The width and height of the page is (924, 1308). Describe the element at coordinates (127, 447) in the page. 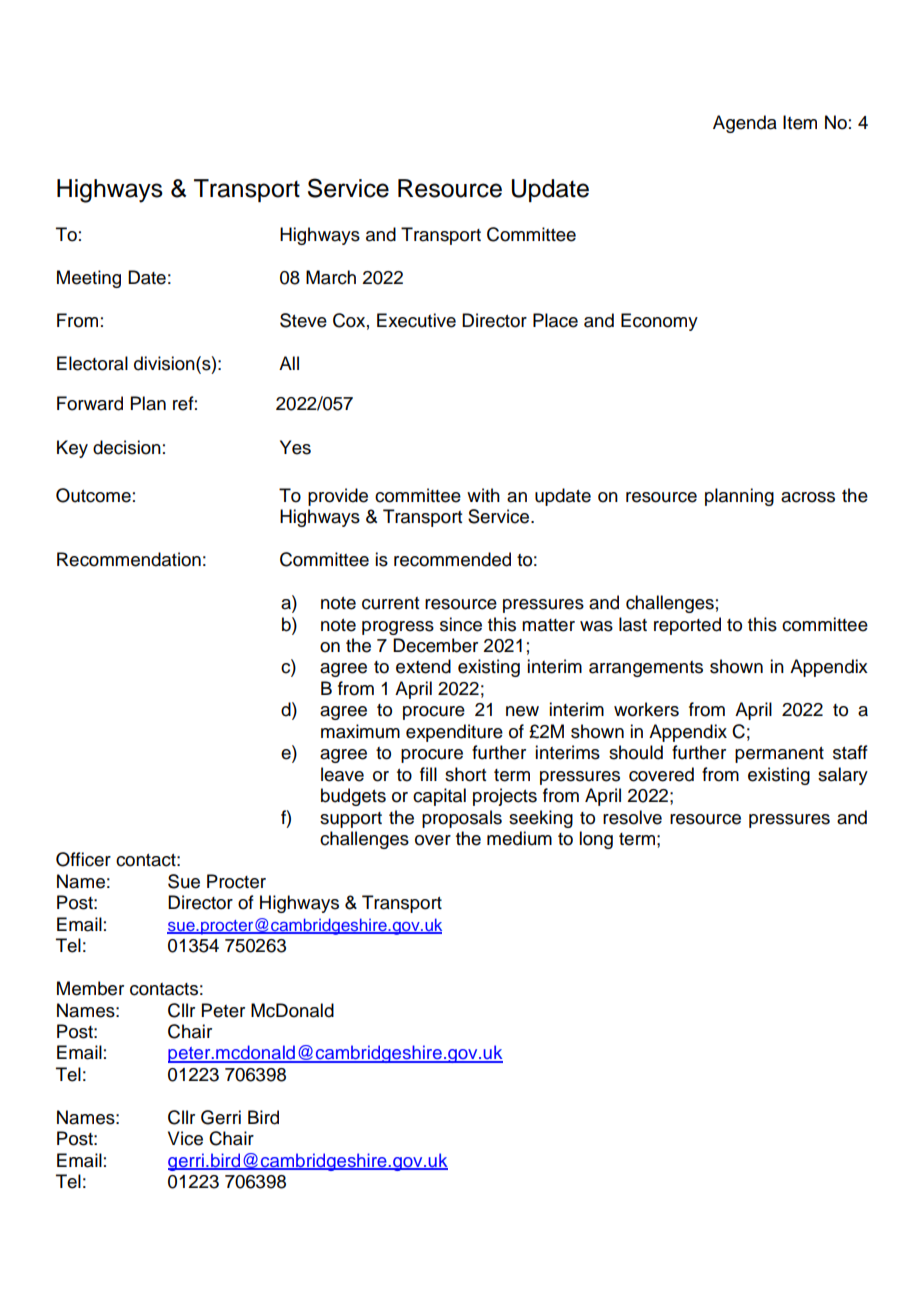

I see `decision` at that location.
